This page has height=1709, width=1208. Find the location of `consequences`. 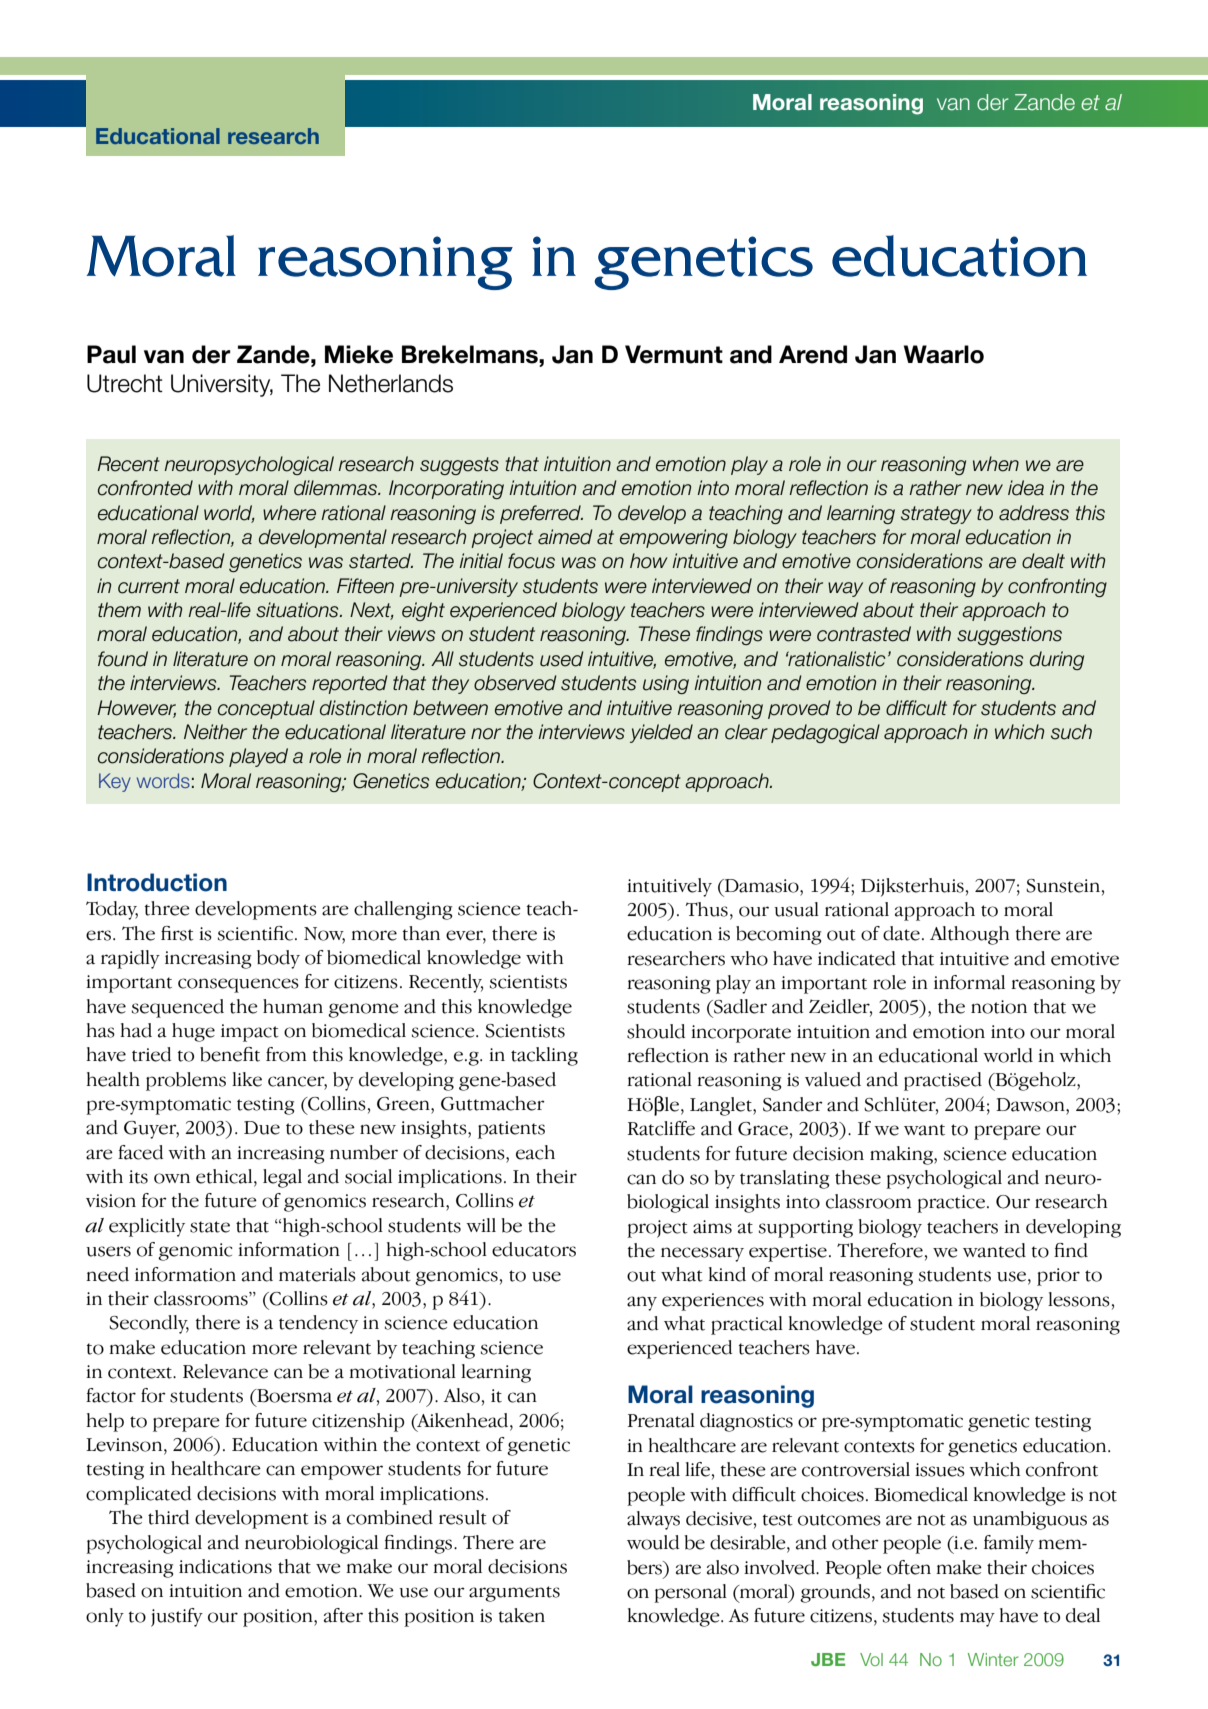

consequences is located at coordinates (238, 985).
